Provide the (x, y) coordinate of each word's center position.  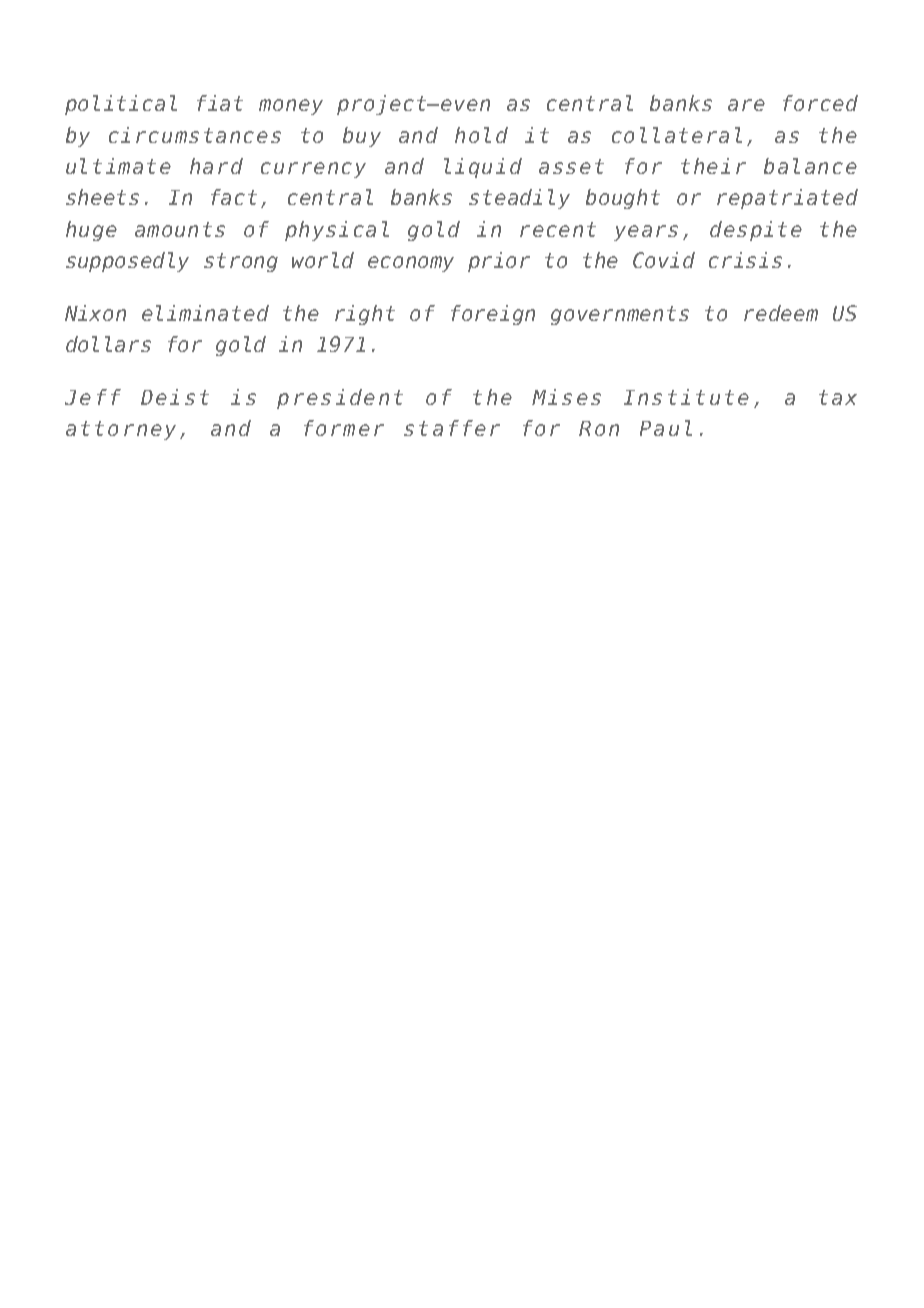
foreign (493, 315)
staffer (452, 428)
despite (756, 231)
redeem (781, 313)
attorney (121, 430)
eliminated (205, 313)
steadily (519, 199)
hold (481, 135)
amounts (180, 229)
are (746, 105)
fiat (220, 103)
